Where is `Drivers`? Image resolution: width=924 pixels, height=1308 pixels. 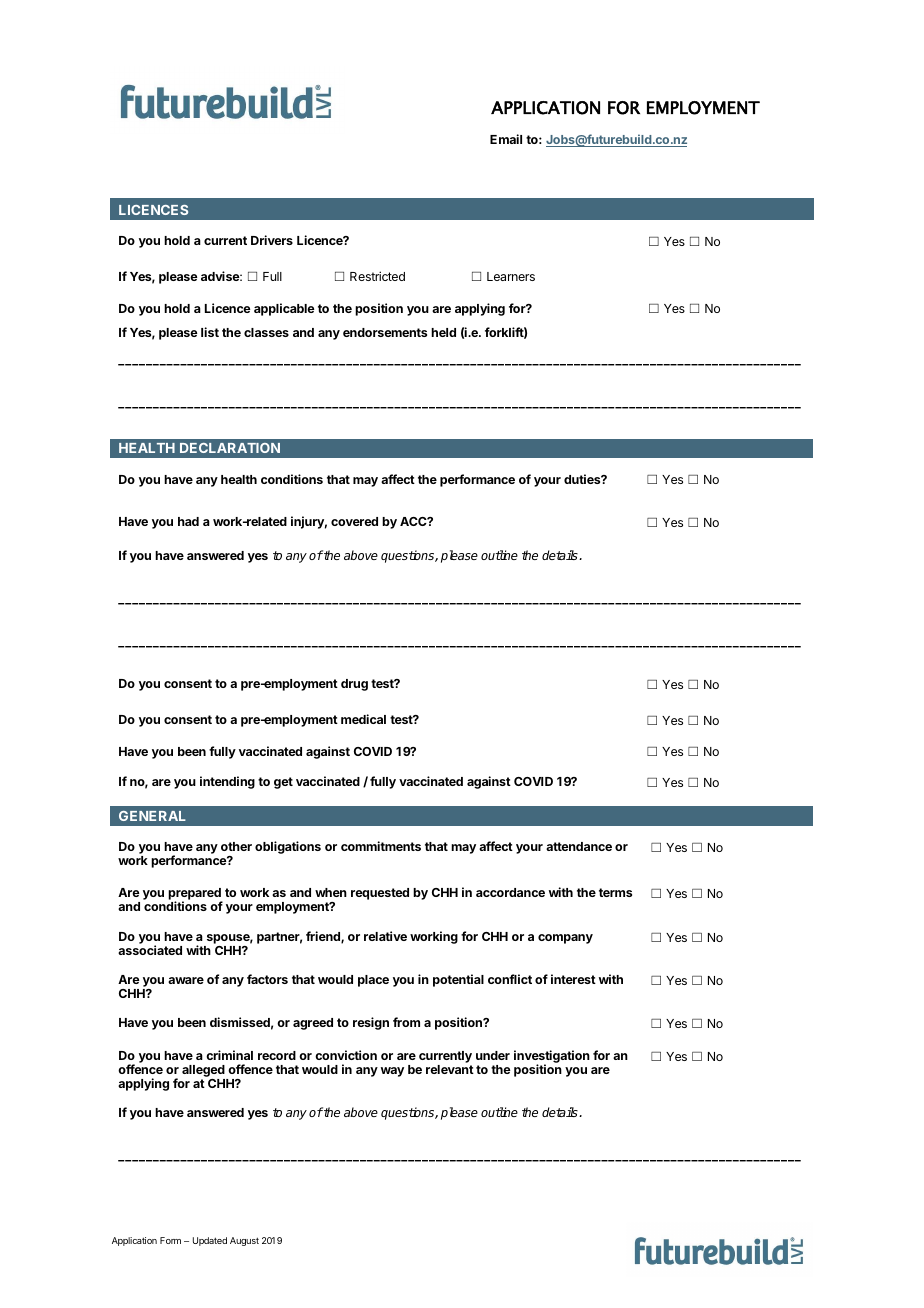 Drivers is located at coordinates (272, 240).
